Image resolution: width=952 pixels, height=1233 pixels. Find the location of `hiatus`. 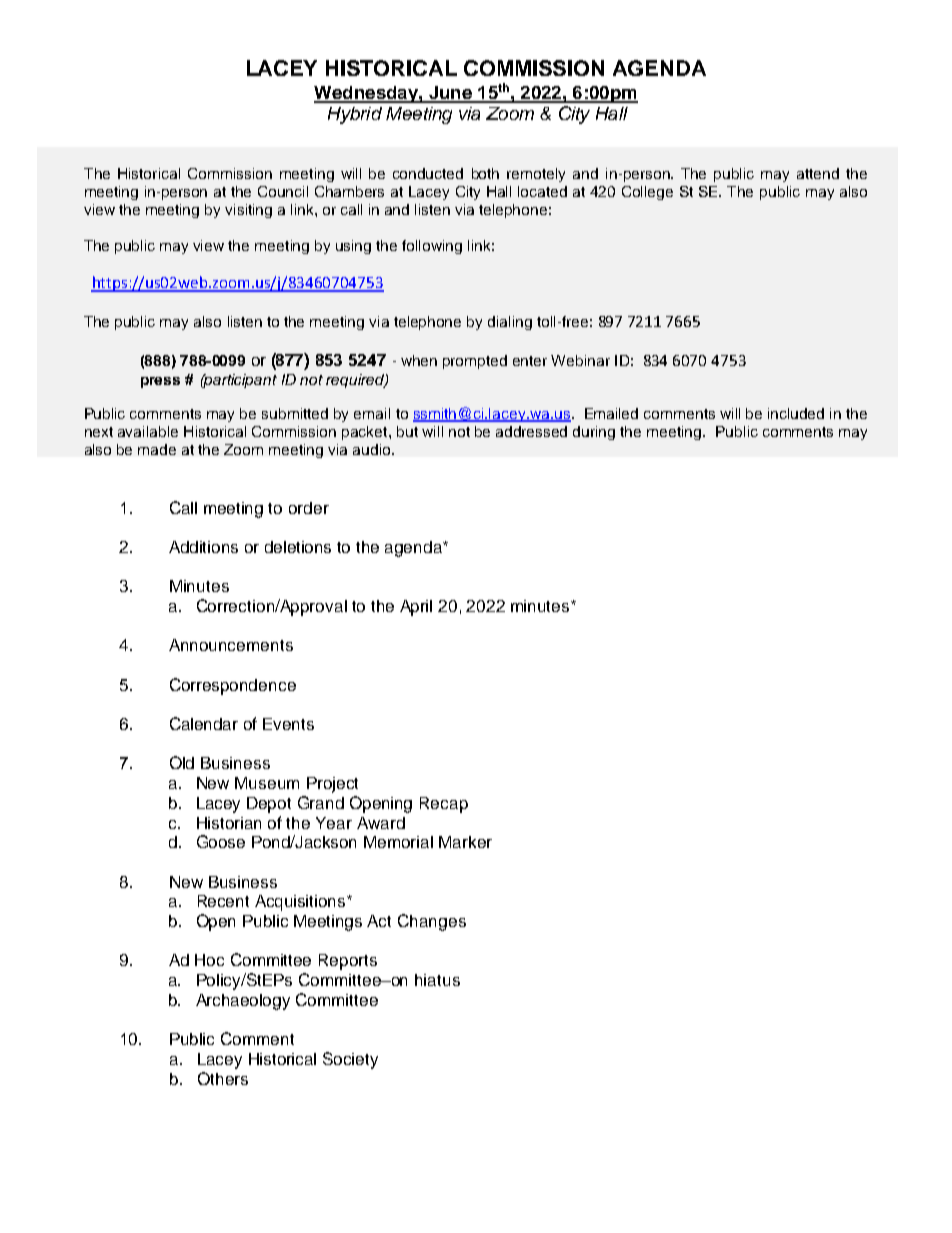

hiatus is located at coordinates (437, 980).
